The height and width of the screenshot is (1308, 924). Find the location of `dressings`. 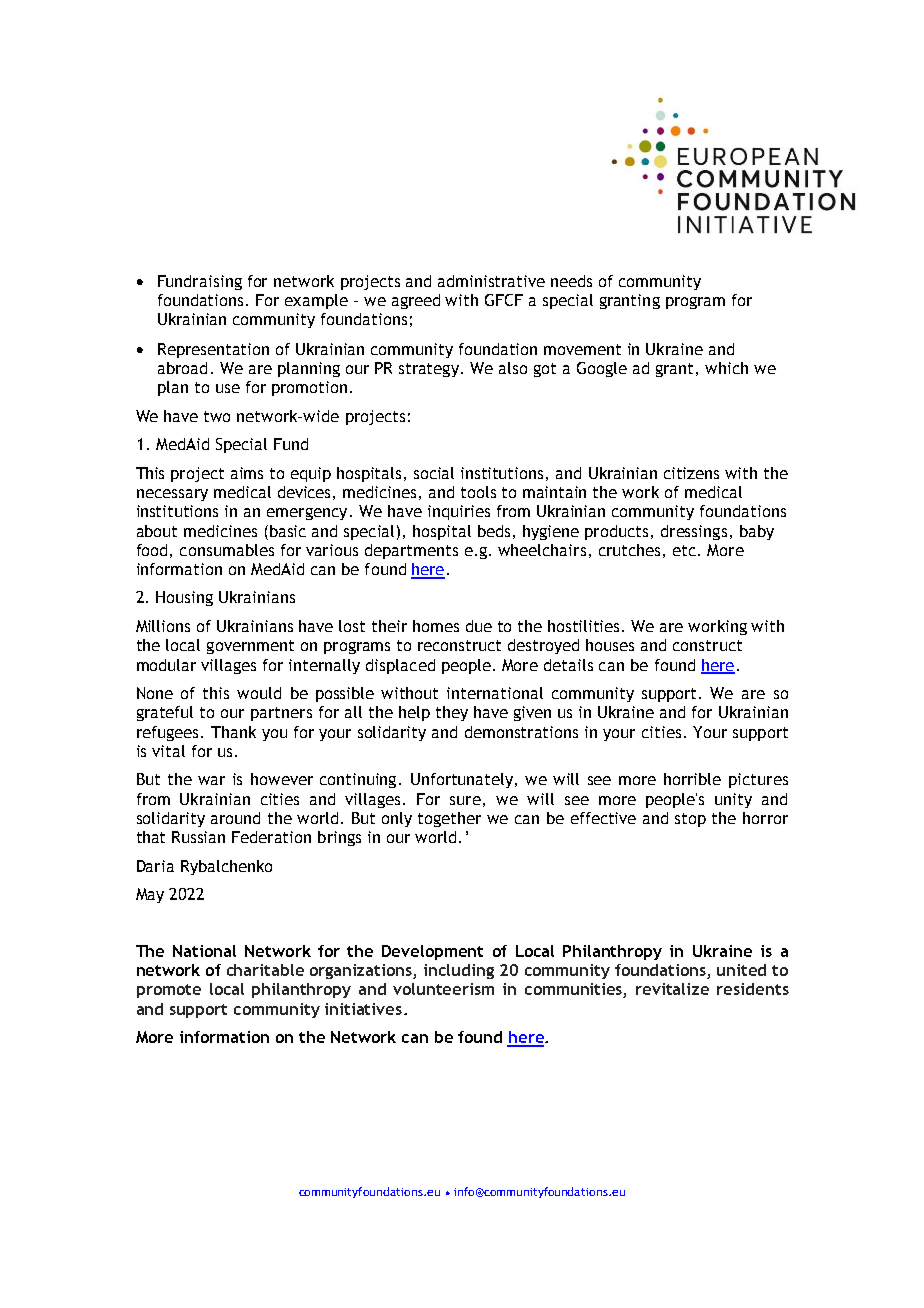

dressings is located at coordinates (694, 532).
